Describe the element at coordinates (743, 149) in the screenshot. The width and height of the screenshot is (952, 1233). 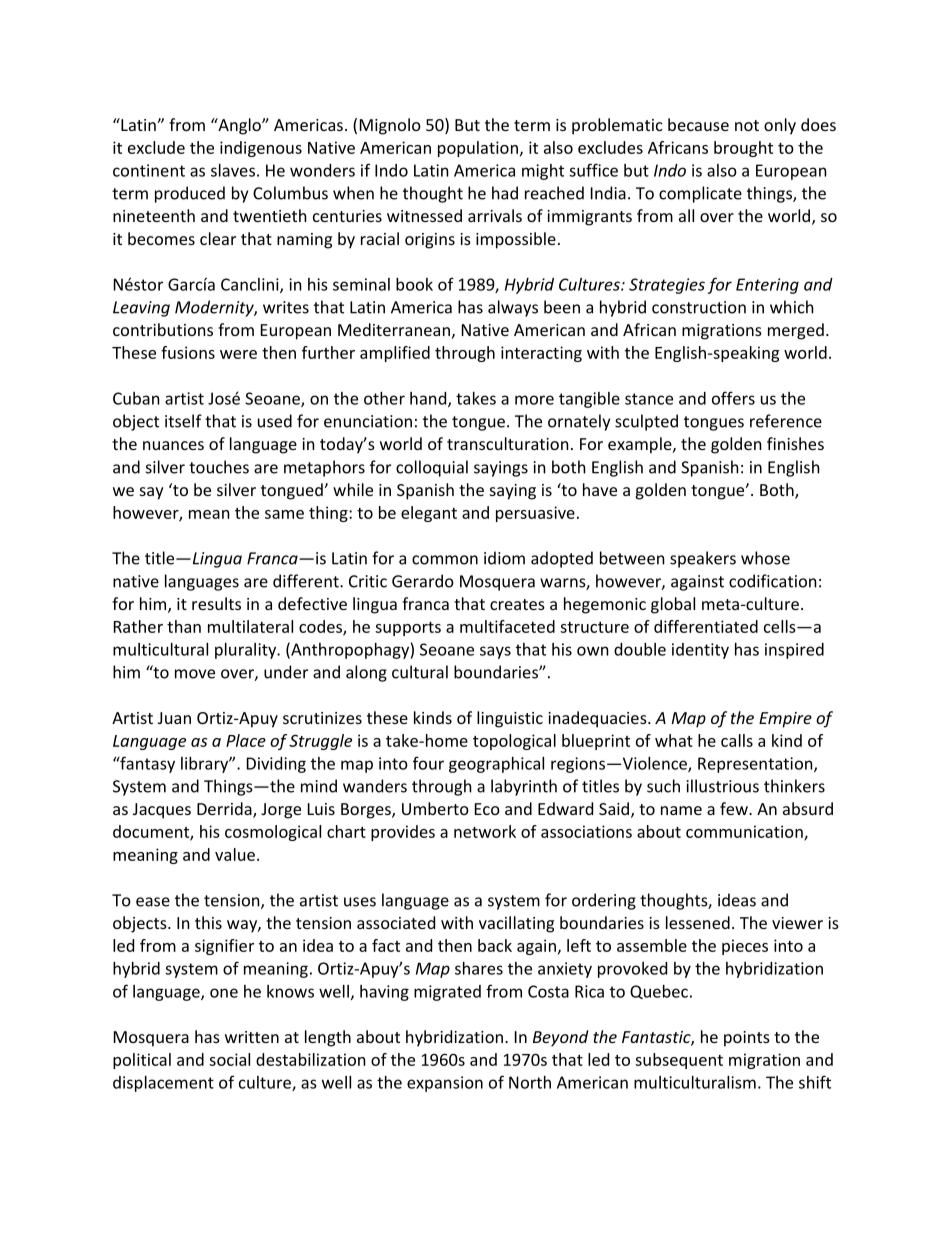
I see `brought` at that location.
